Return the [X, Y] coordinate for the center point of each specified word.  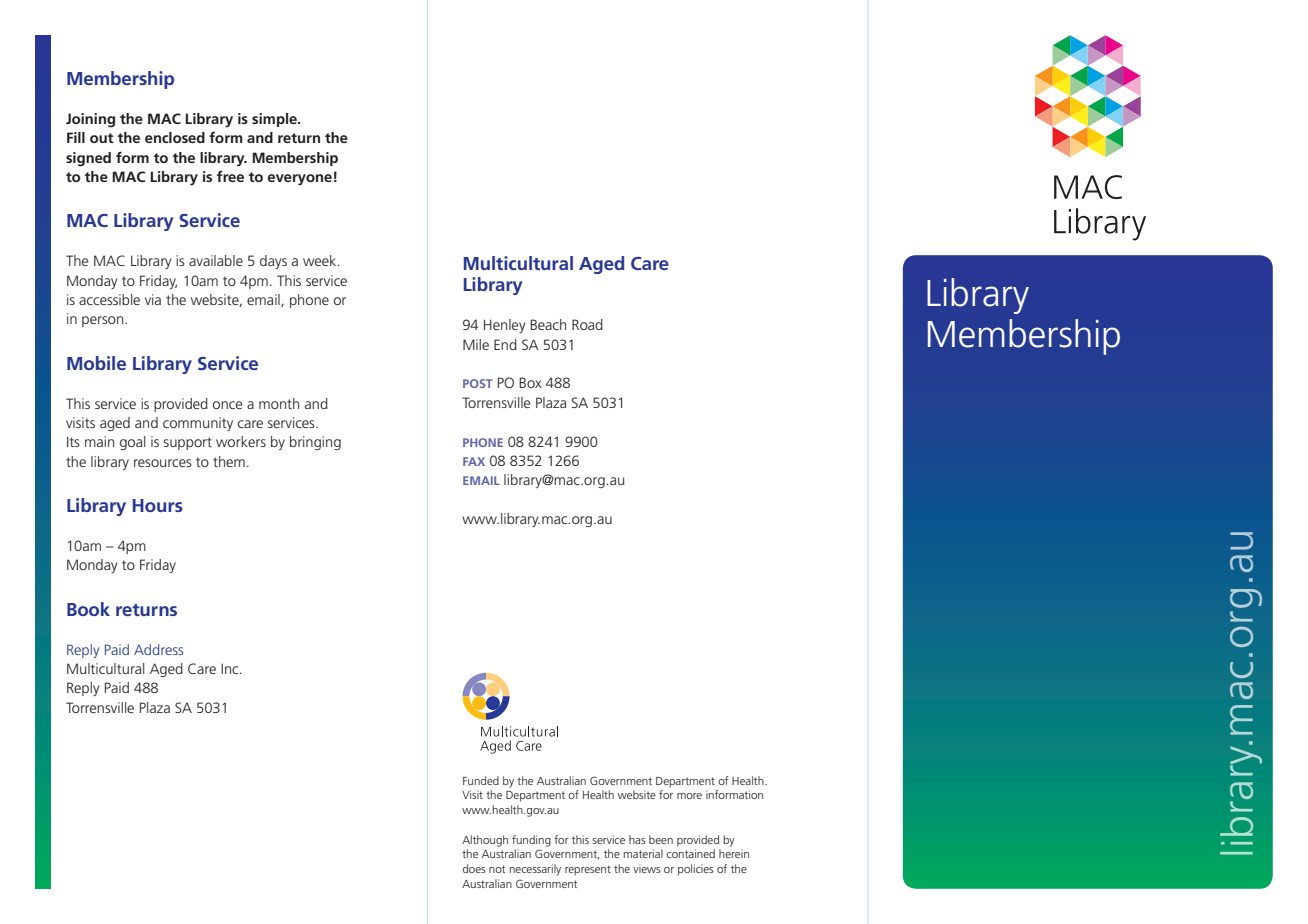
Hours [158, 505]
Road [587, 324]
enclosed [175, 137]
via [153, 299]
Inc [231, 668]
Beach [548, 324]
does [474, 868]
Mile [476, 344]
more [689, 796]
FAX [474, 461]
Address [158, 649]
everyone [299, 180]
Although [485, 841]
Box [530, 382]
